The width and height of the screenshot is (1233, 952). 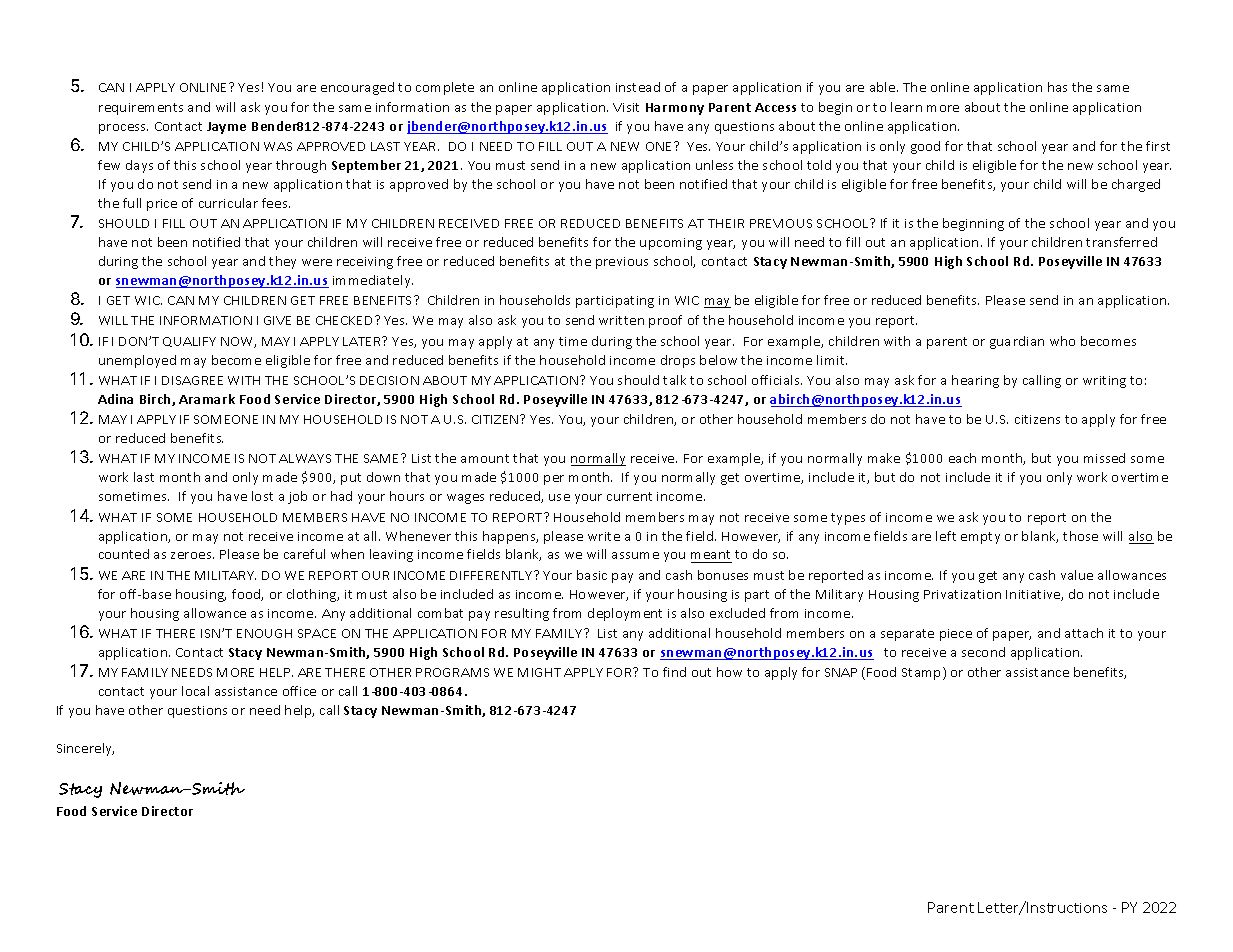 I want to click on guardian, so click(x=1017, y=342).
